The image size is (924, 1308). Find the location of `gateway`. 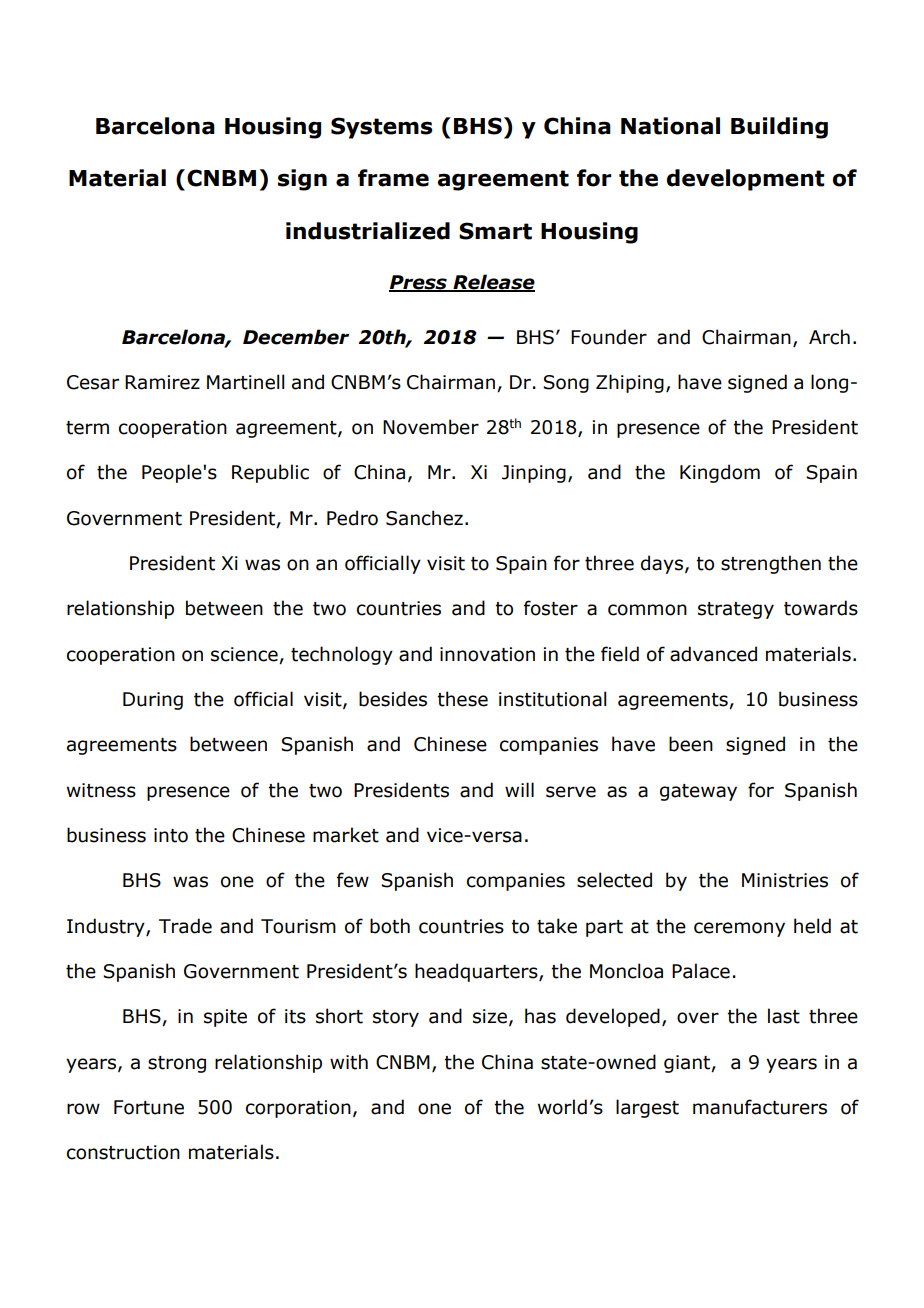

gateway is located at coordinates (698, 792).
